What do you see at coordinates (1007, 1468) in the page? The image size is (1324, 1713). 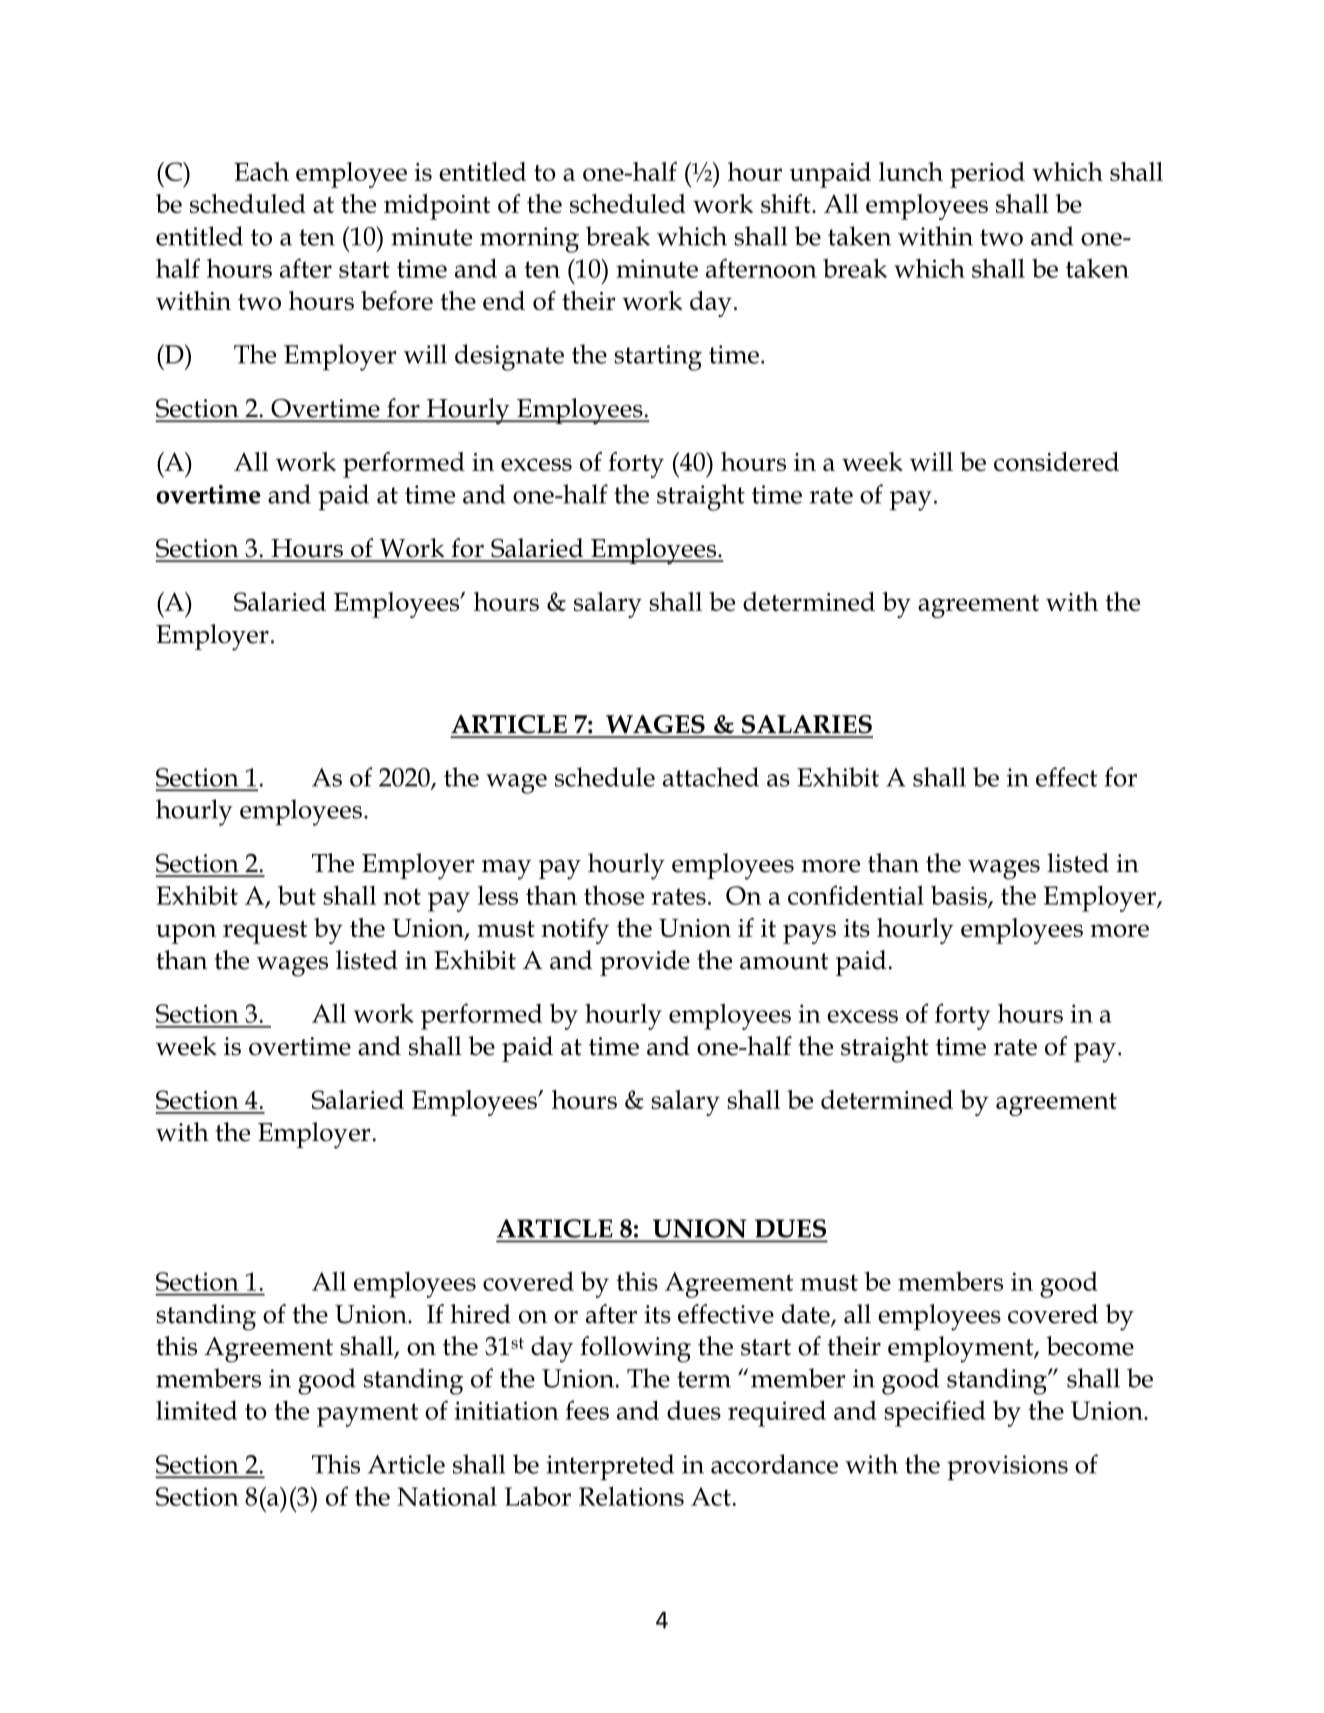 I see `provisions` at bounding box center [1007, 1468].
